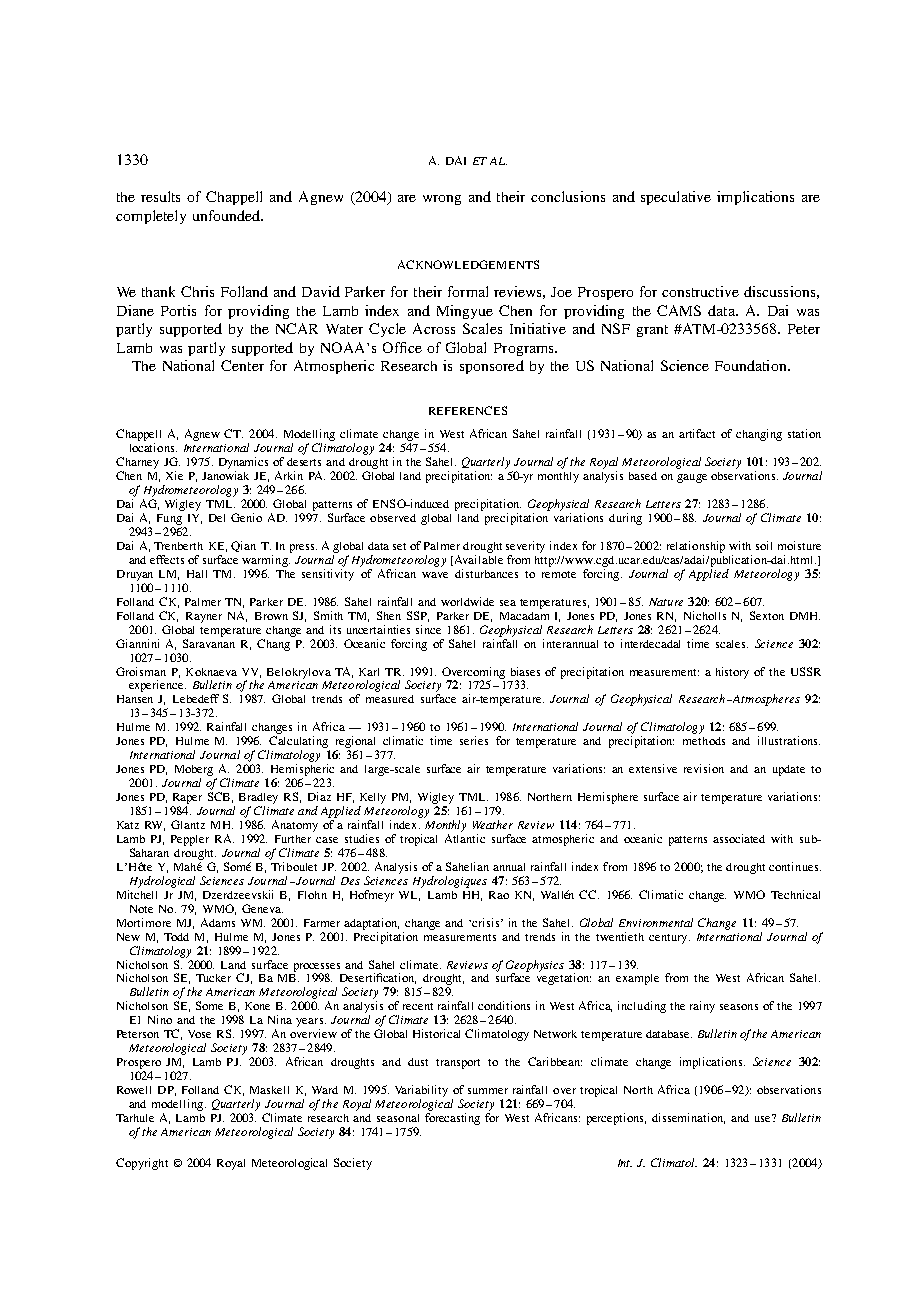 This image has width=924, height=1308. I want to click on wrong, so click(442, 200).
